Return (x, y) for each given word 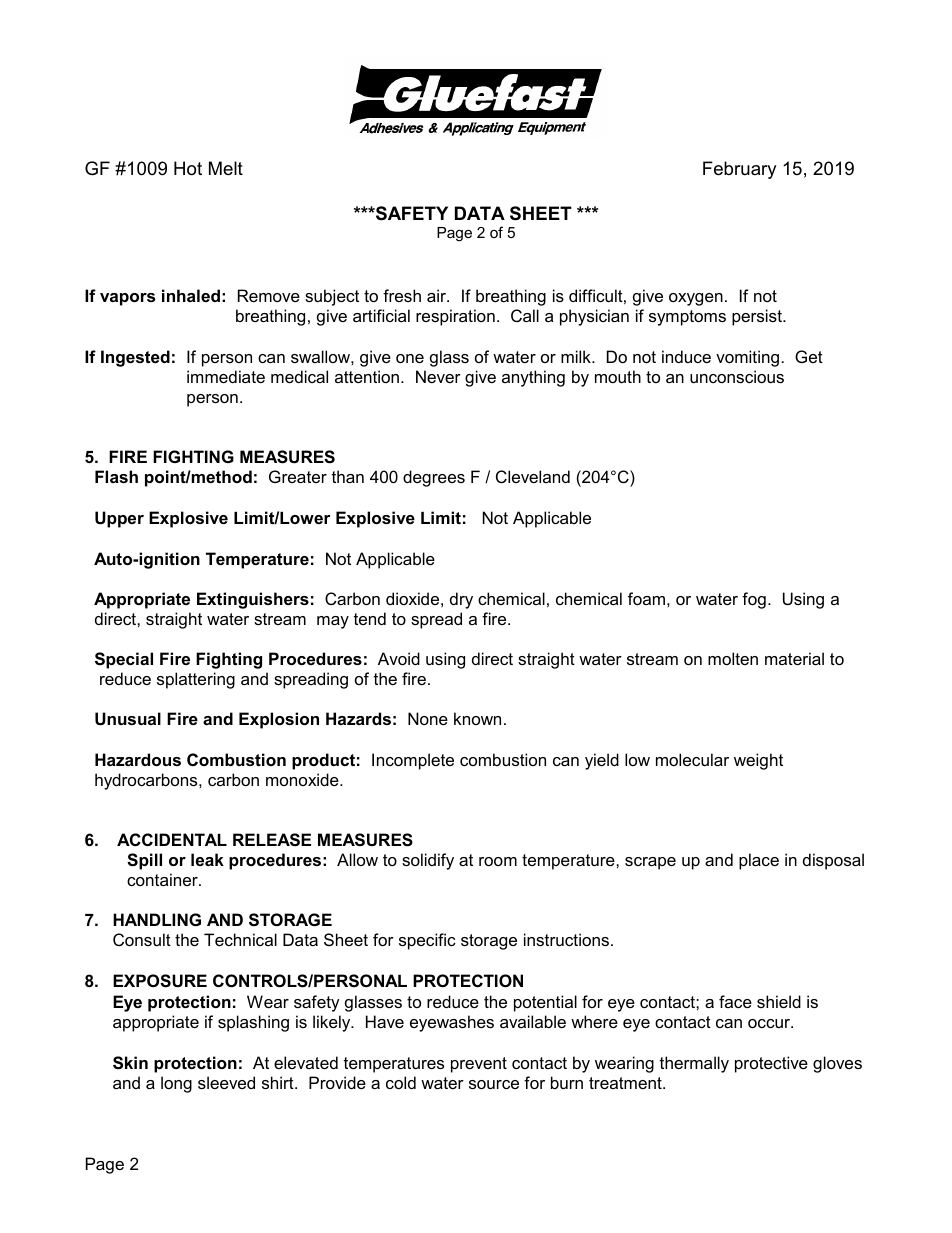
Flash (116, 476)
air (438, 295)
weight (758, 761)
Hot (188, 168)
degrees (434, 478)
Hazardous (138, 759)
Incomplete (413, 761)
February (739, 170)
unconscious (737, 376)
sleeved (226, 1082)
